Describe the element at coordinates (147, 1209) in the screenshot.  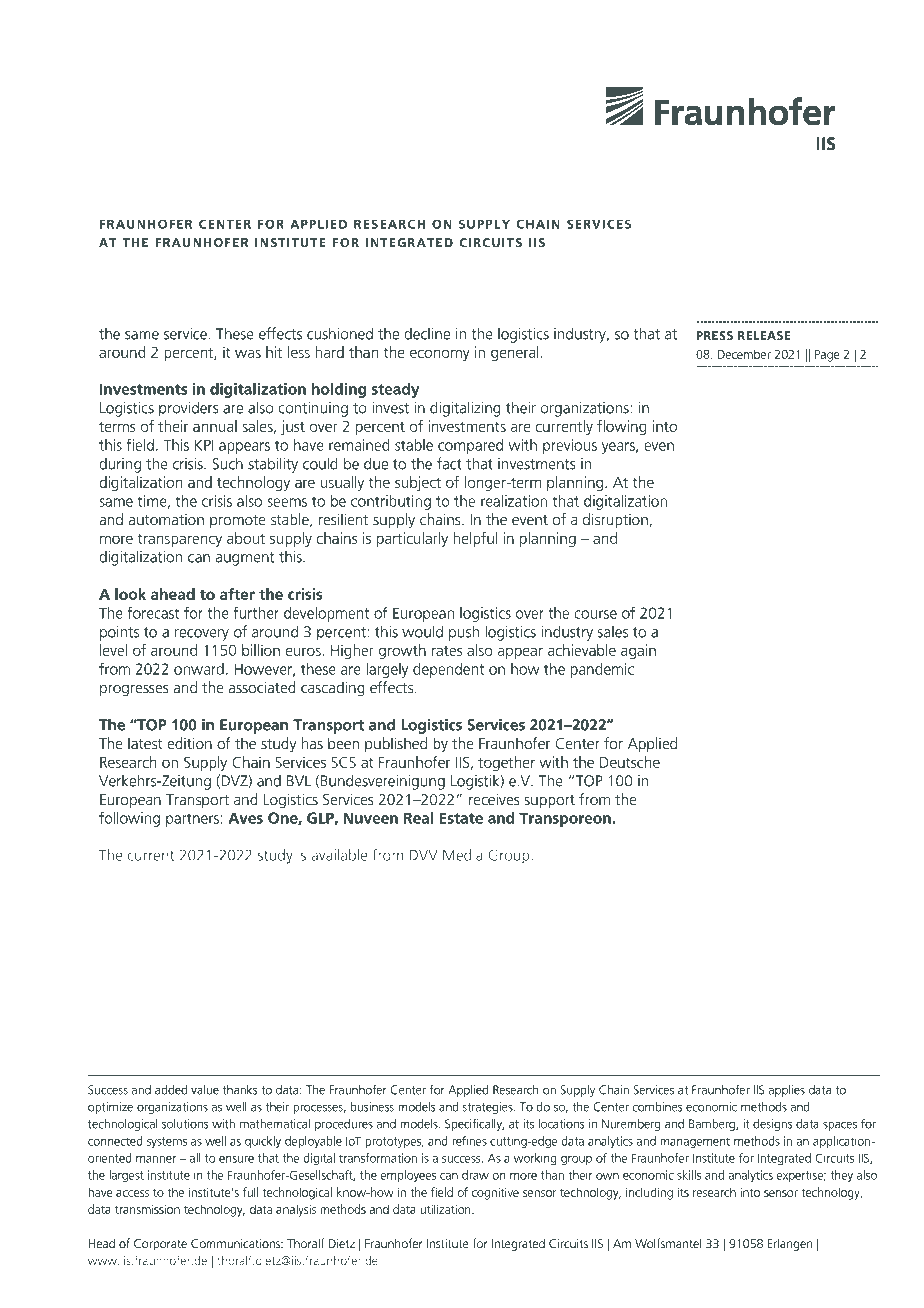
I see `transmission` at that location.
